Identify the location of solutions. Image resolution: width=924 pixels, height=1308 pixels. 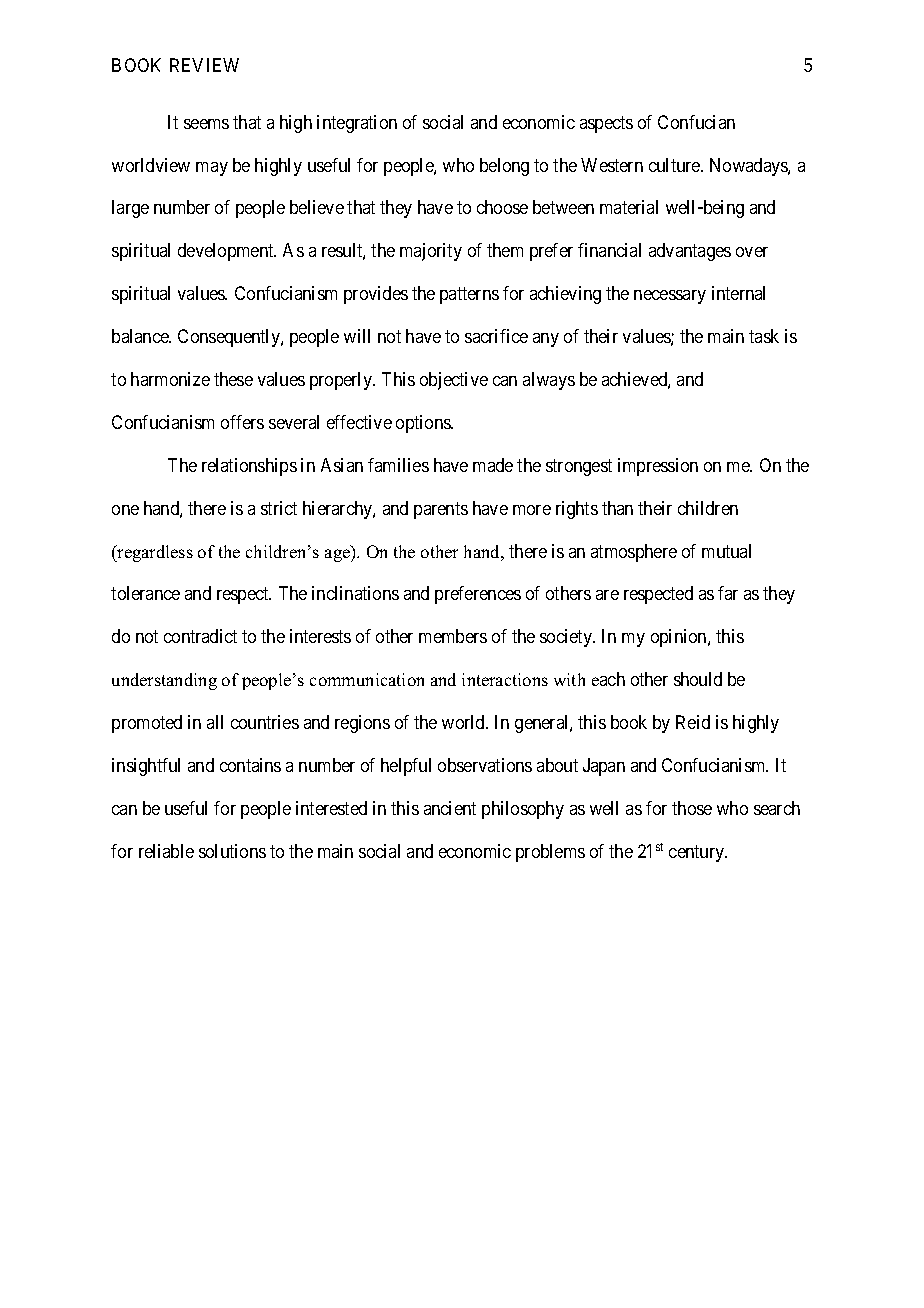
(232, 851).
